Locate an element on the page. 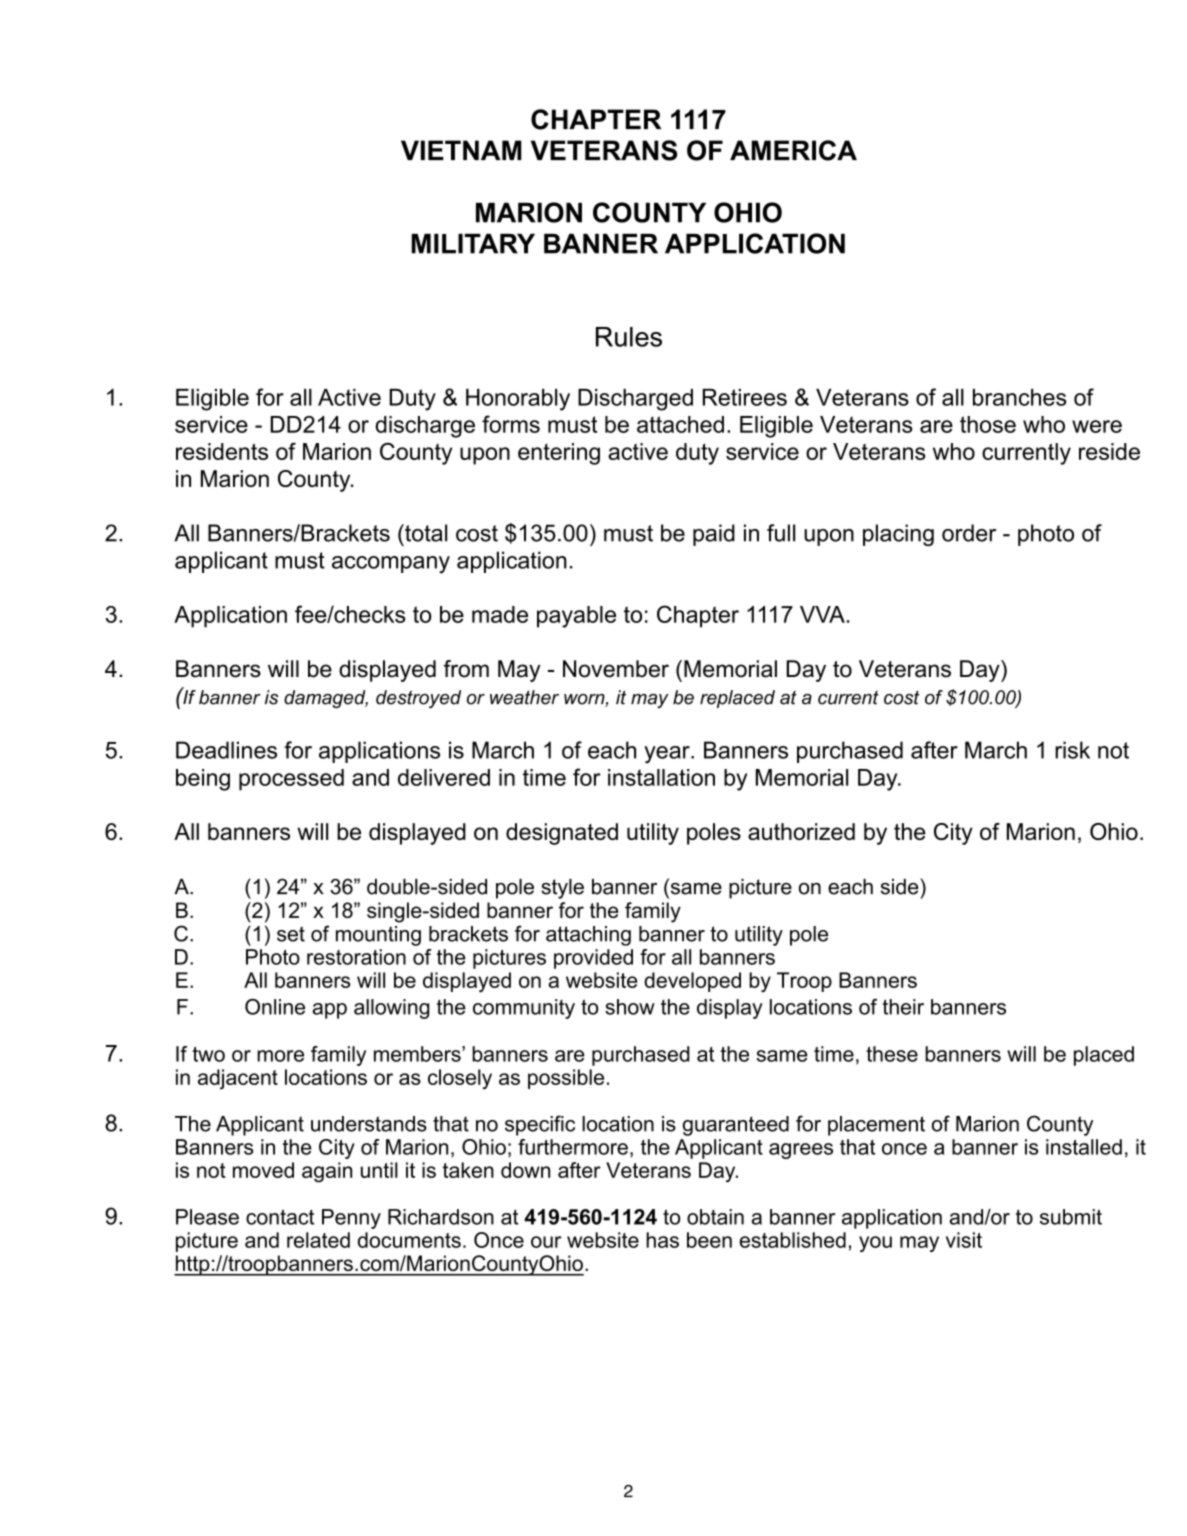  obtain is located at coordinates (715, 1217).
